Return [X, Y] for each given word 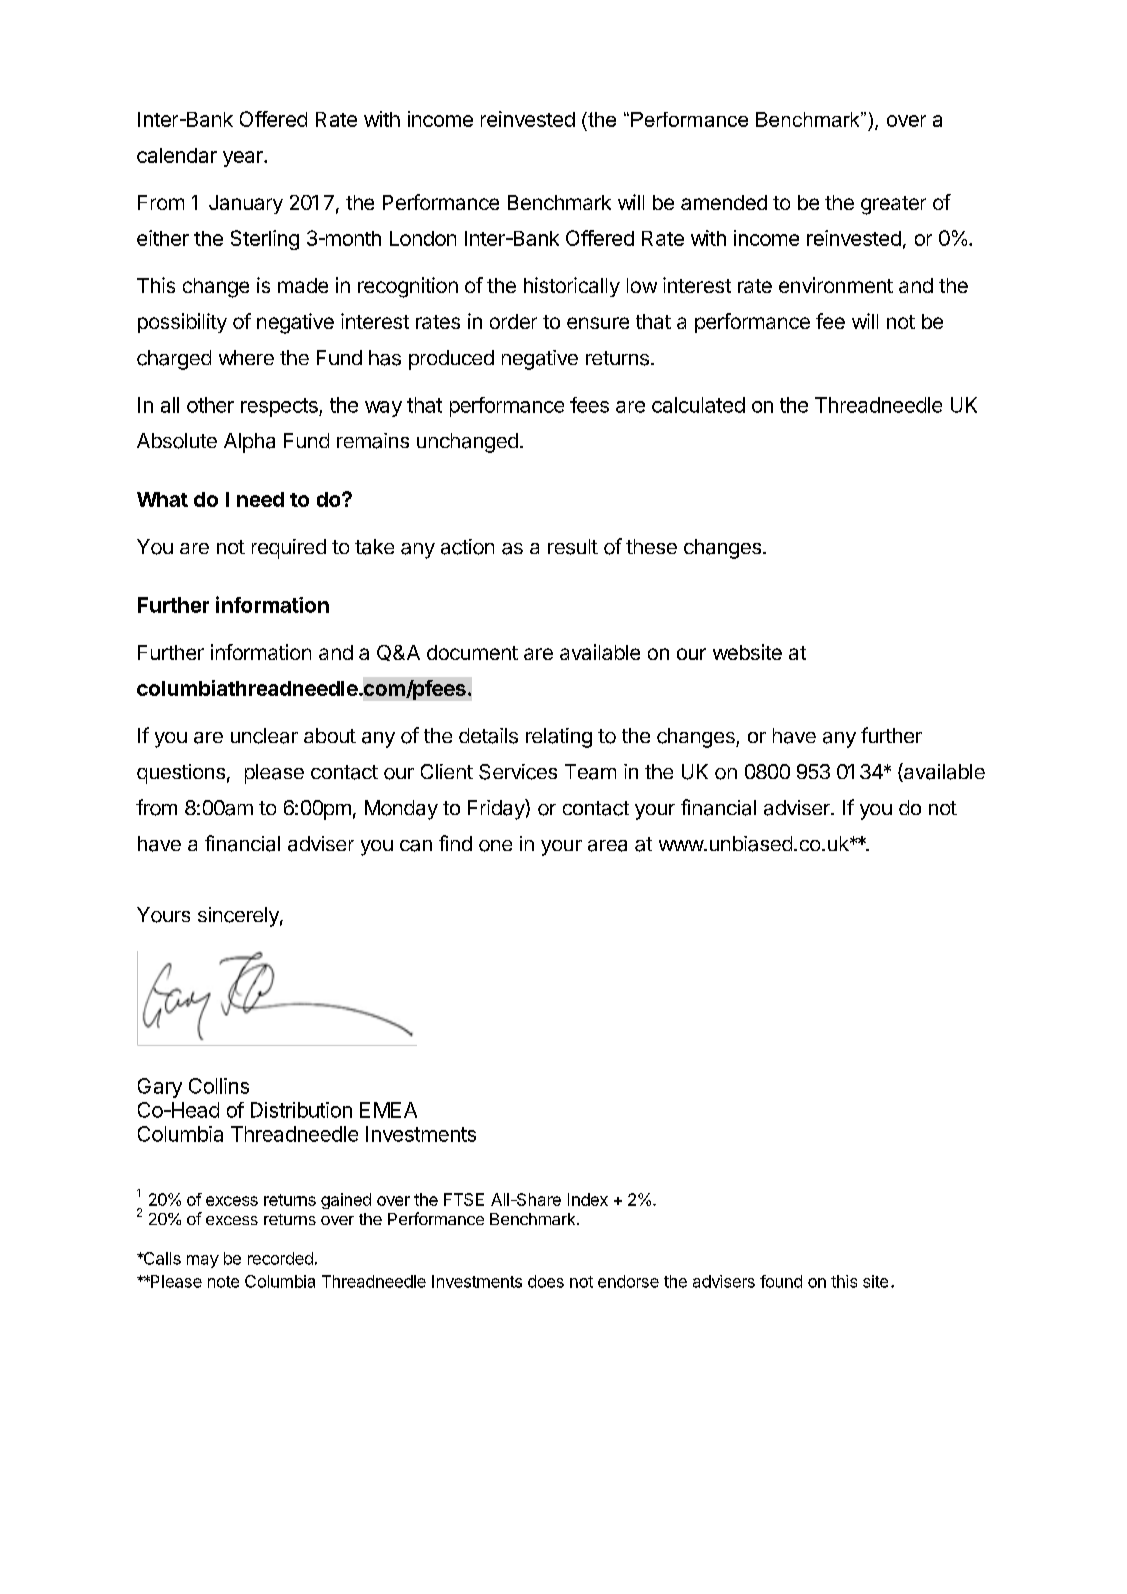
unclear [264, 736]
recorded [280, 1258]
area [607, 846]
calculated [698, 405]
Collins [219, 1086]
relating [559, 738]
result [573, 547]
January [246, 204]
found [781, 1281]
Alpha [249, 443]
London [423, 238]
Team [590, 772]
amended [724, 202]
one [495, 846]
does [546, 1281]
